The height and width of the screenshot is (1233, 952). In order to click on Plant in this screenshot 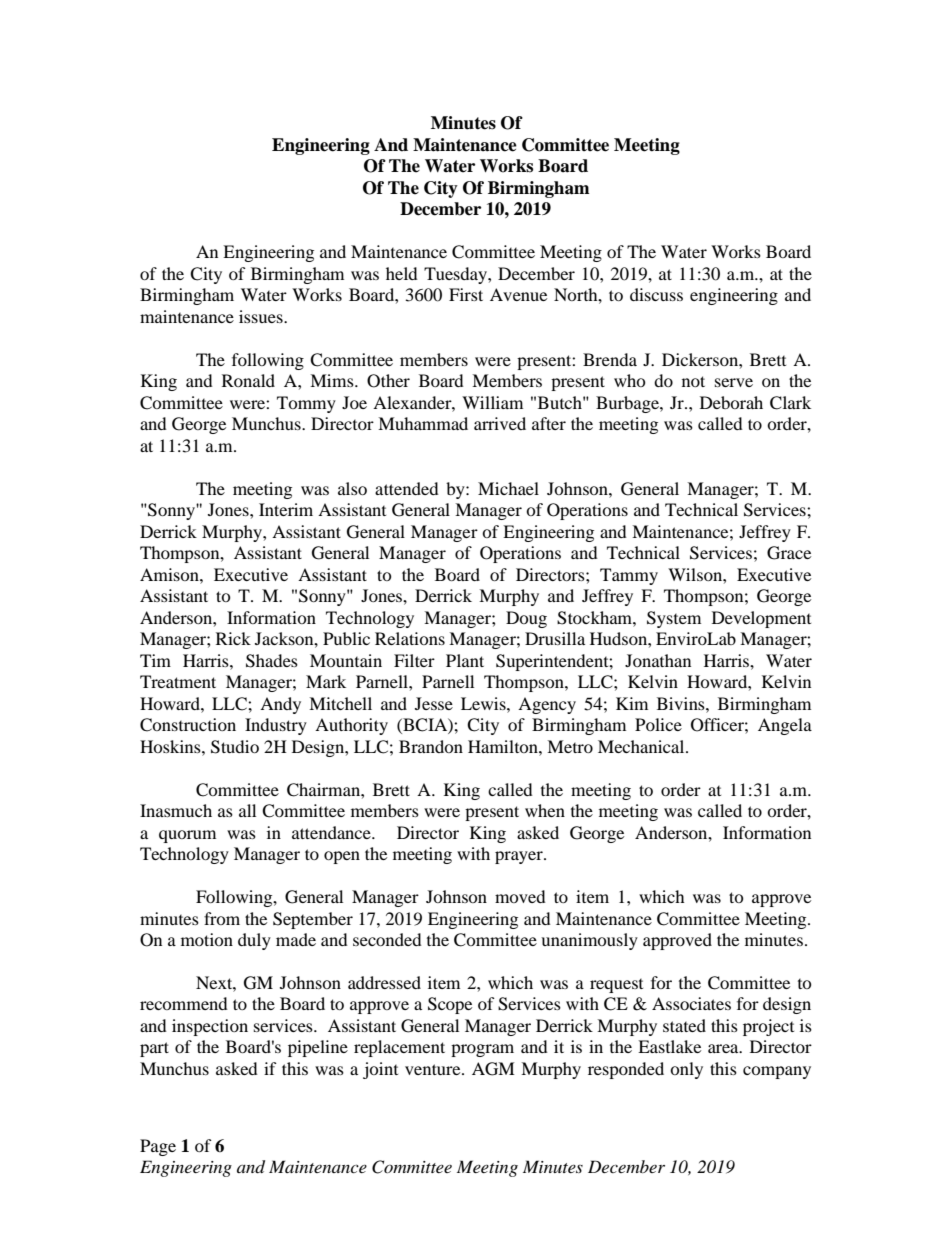, I will do `click(465, 660)`.
